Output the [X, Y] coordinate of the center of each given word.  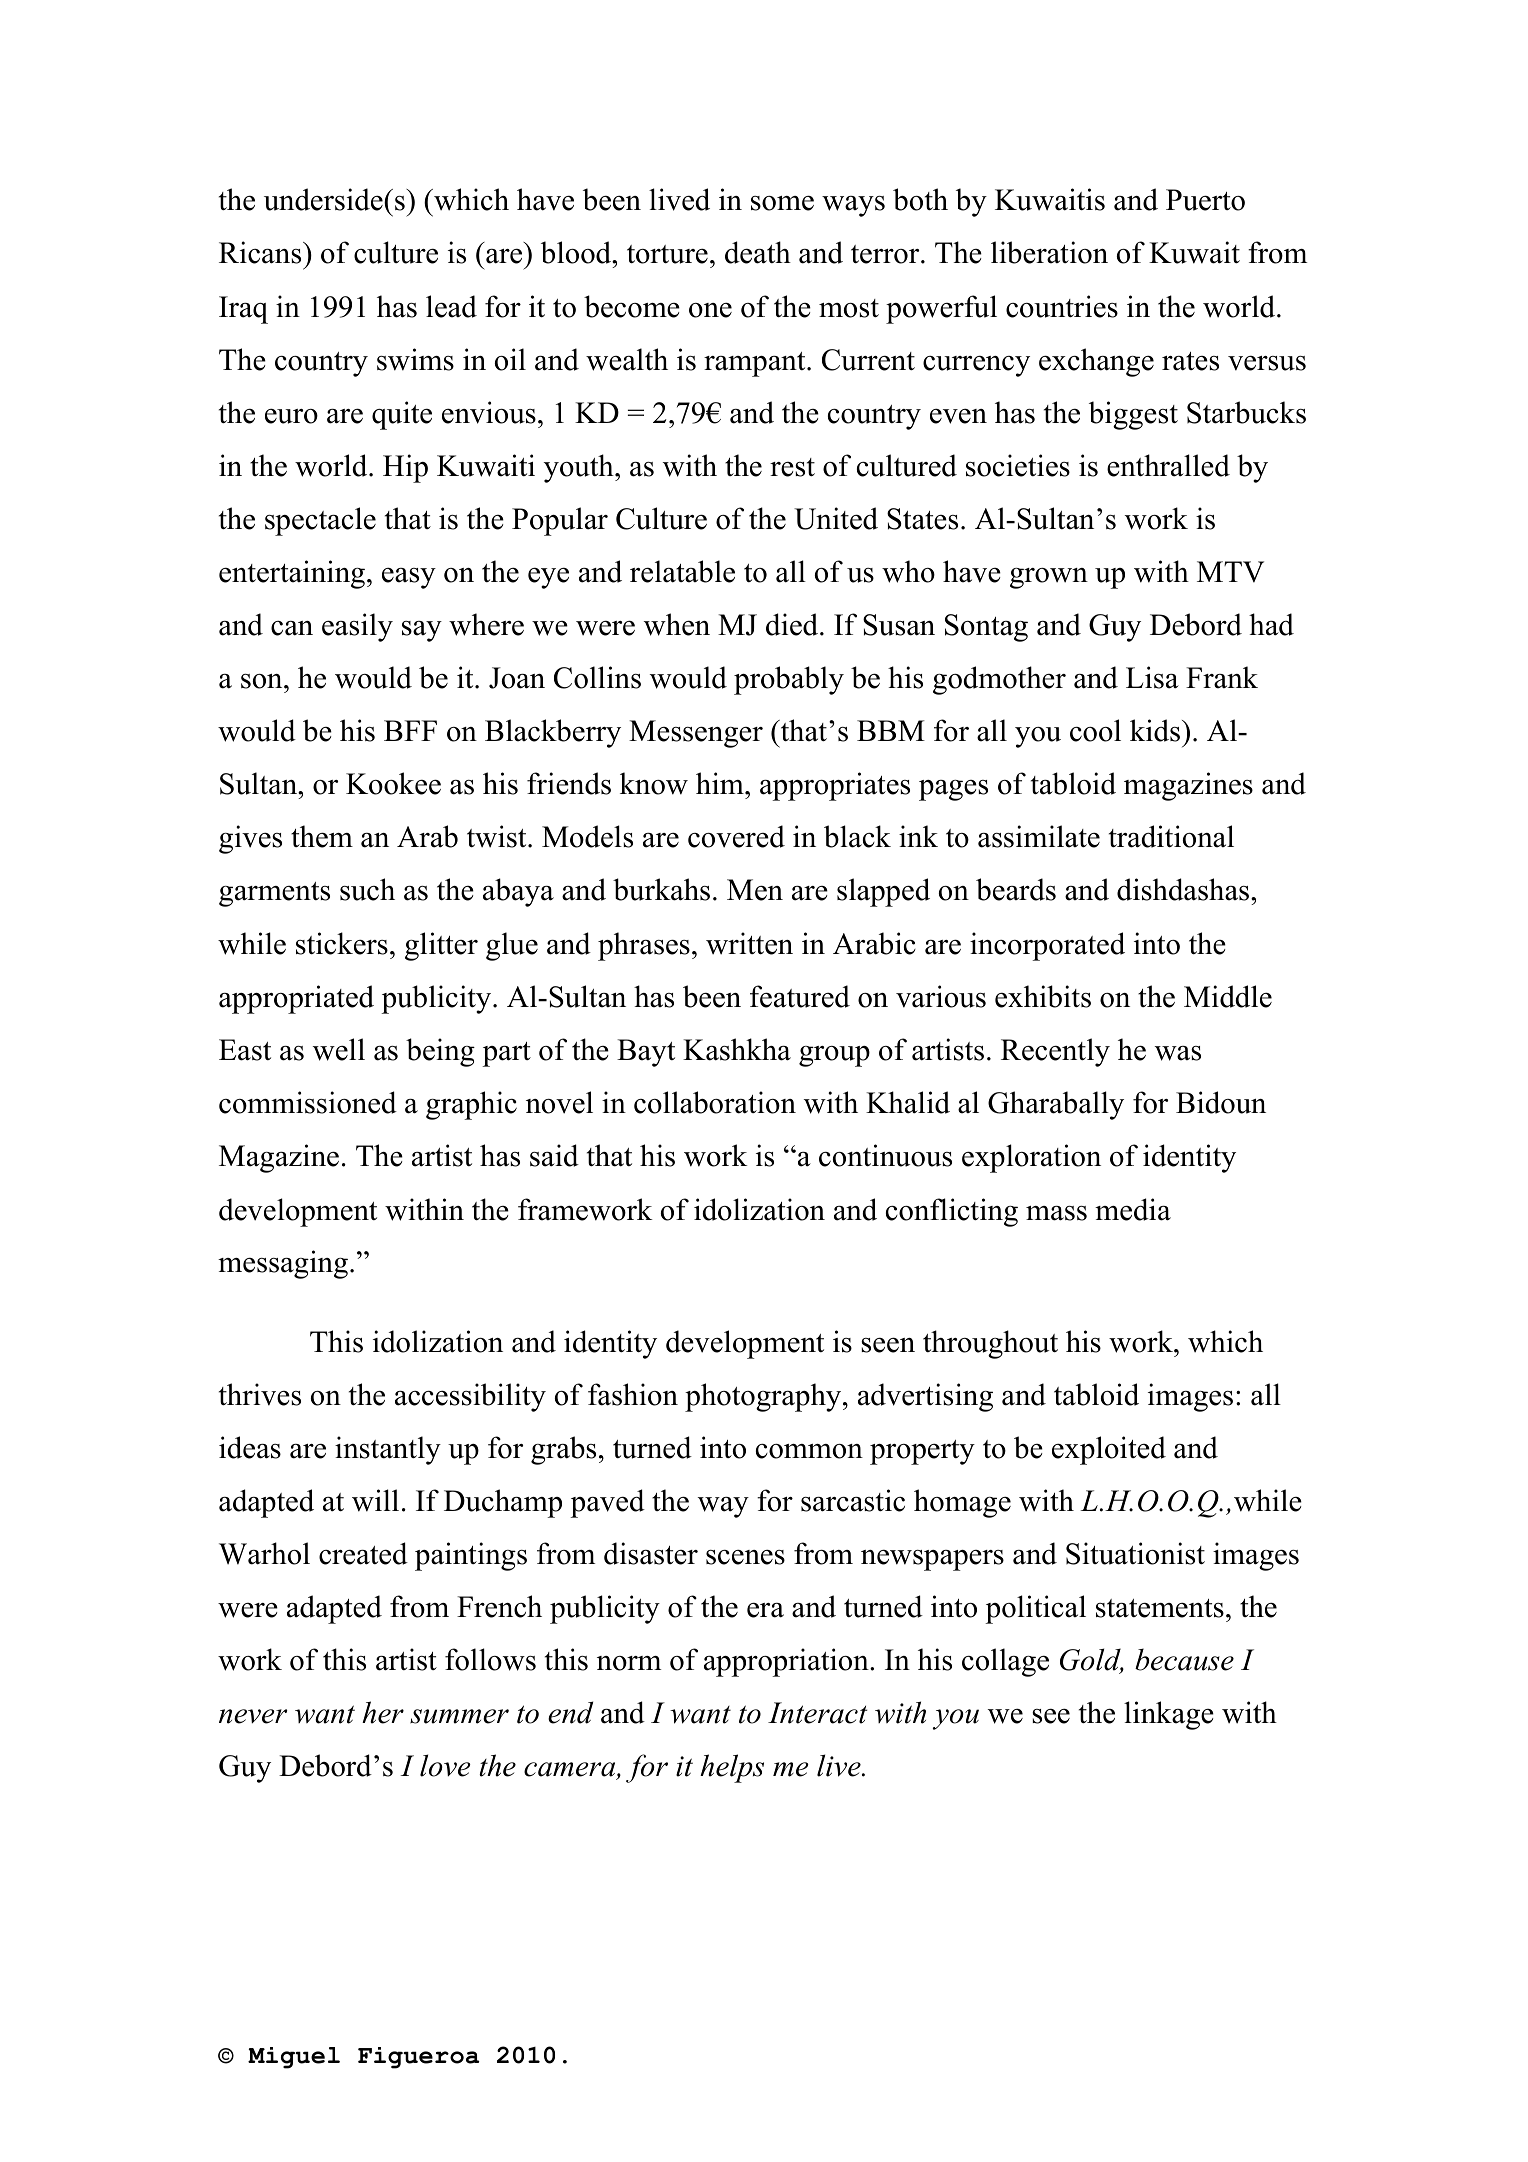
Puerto [1205, 200]
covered [736, 836]
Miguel [294, 2058]
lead [451, 306]
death [758, 252]
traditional [1171, 836]
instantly [388, 1450]
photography [764, 1397]
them [322, 836]
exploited [1109, 1450]
